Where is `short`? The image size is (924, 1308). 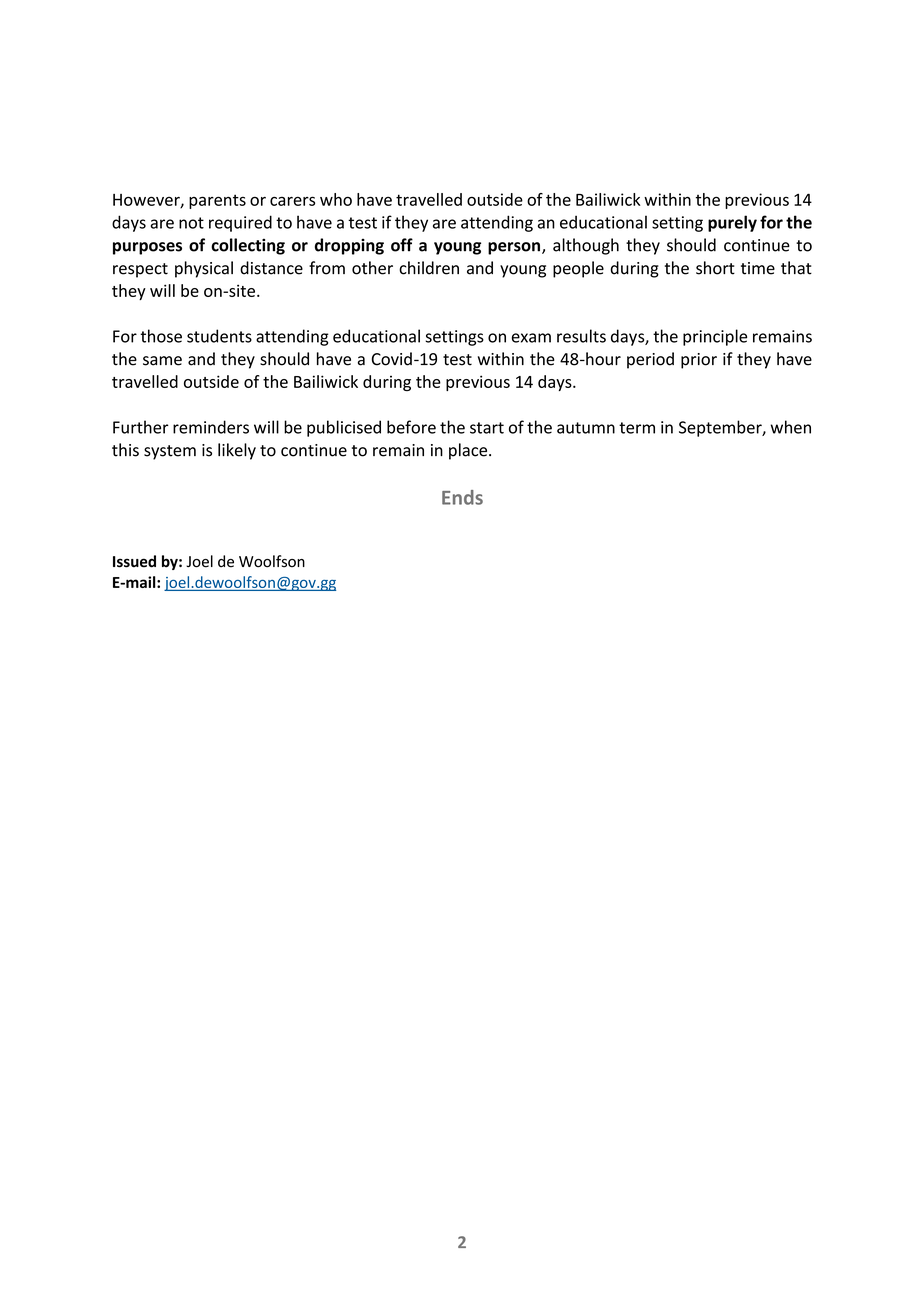
short is located at coordinates (715, 268).
